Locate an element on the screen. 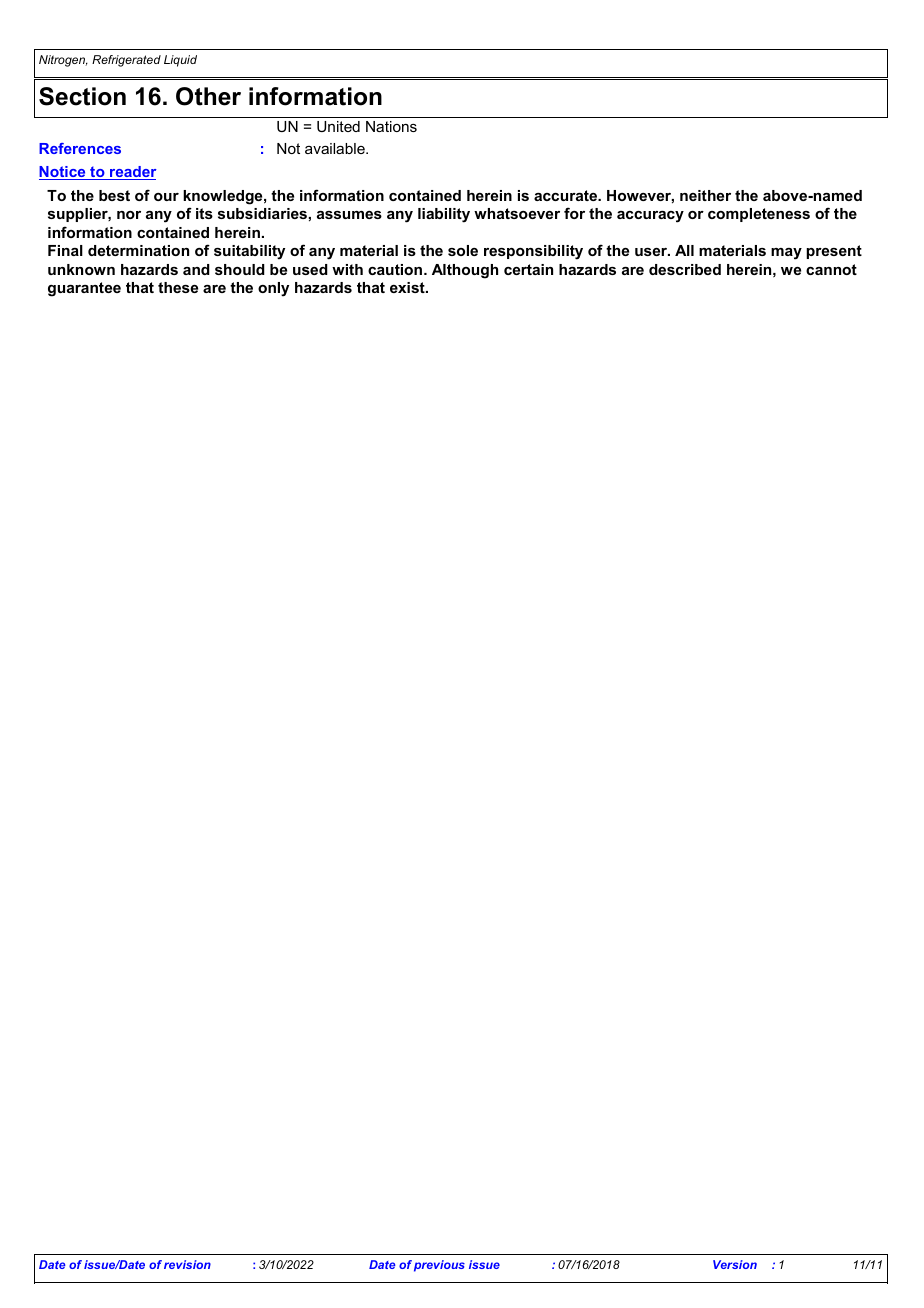 The height and width of the screenshot is (1308, 924). guarantee is located at coordinates (84, 289).
